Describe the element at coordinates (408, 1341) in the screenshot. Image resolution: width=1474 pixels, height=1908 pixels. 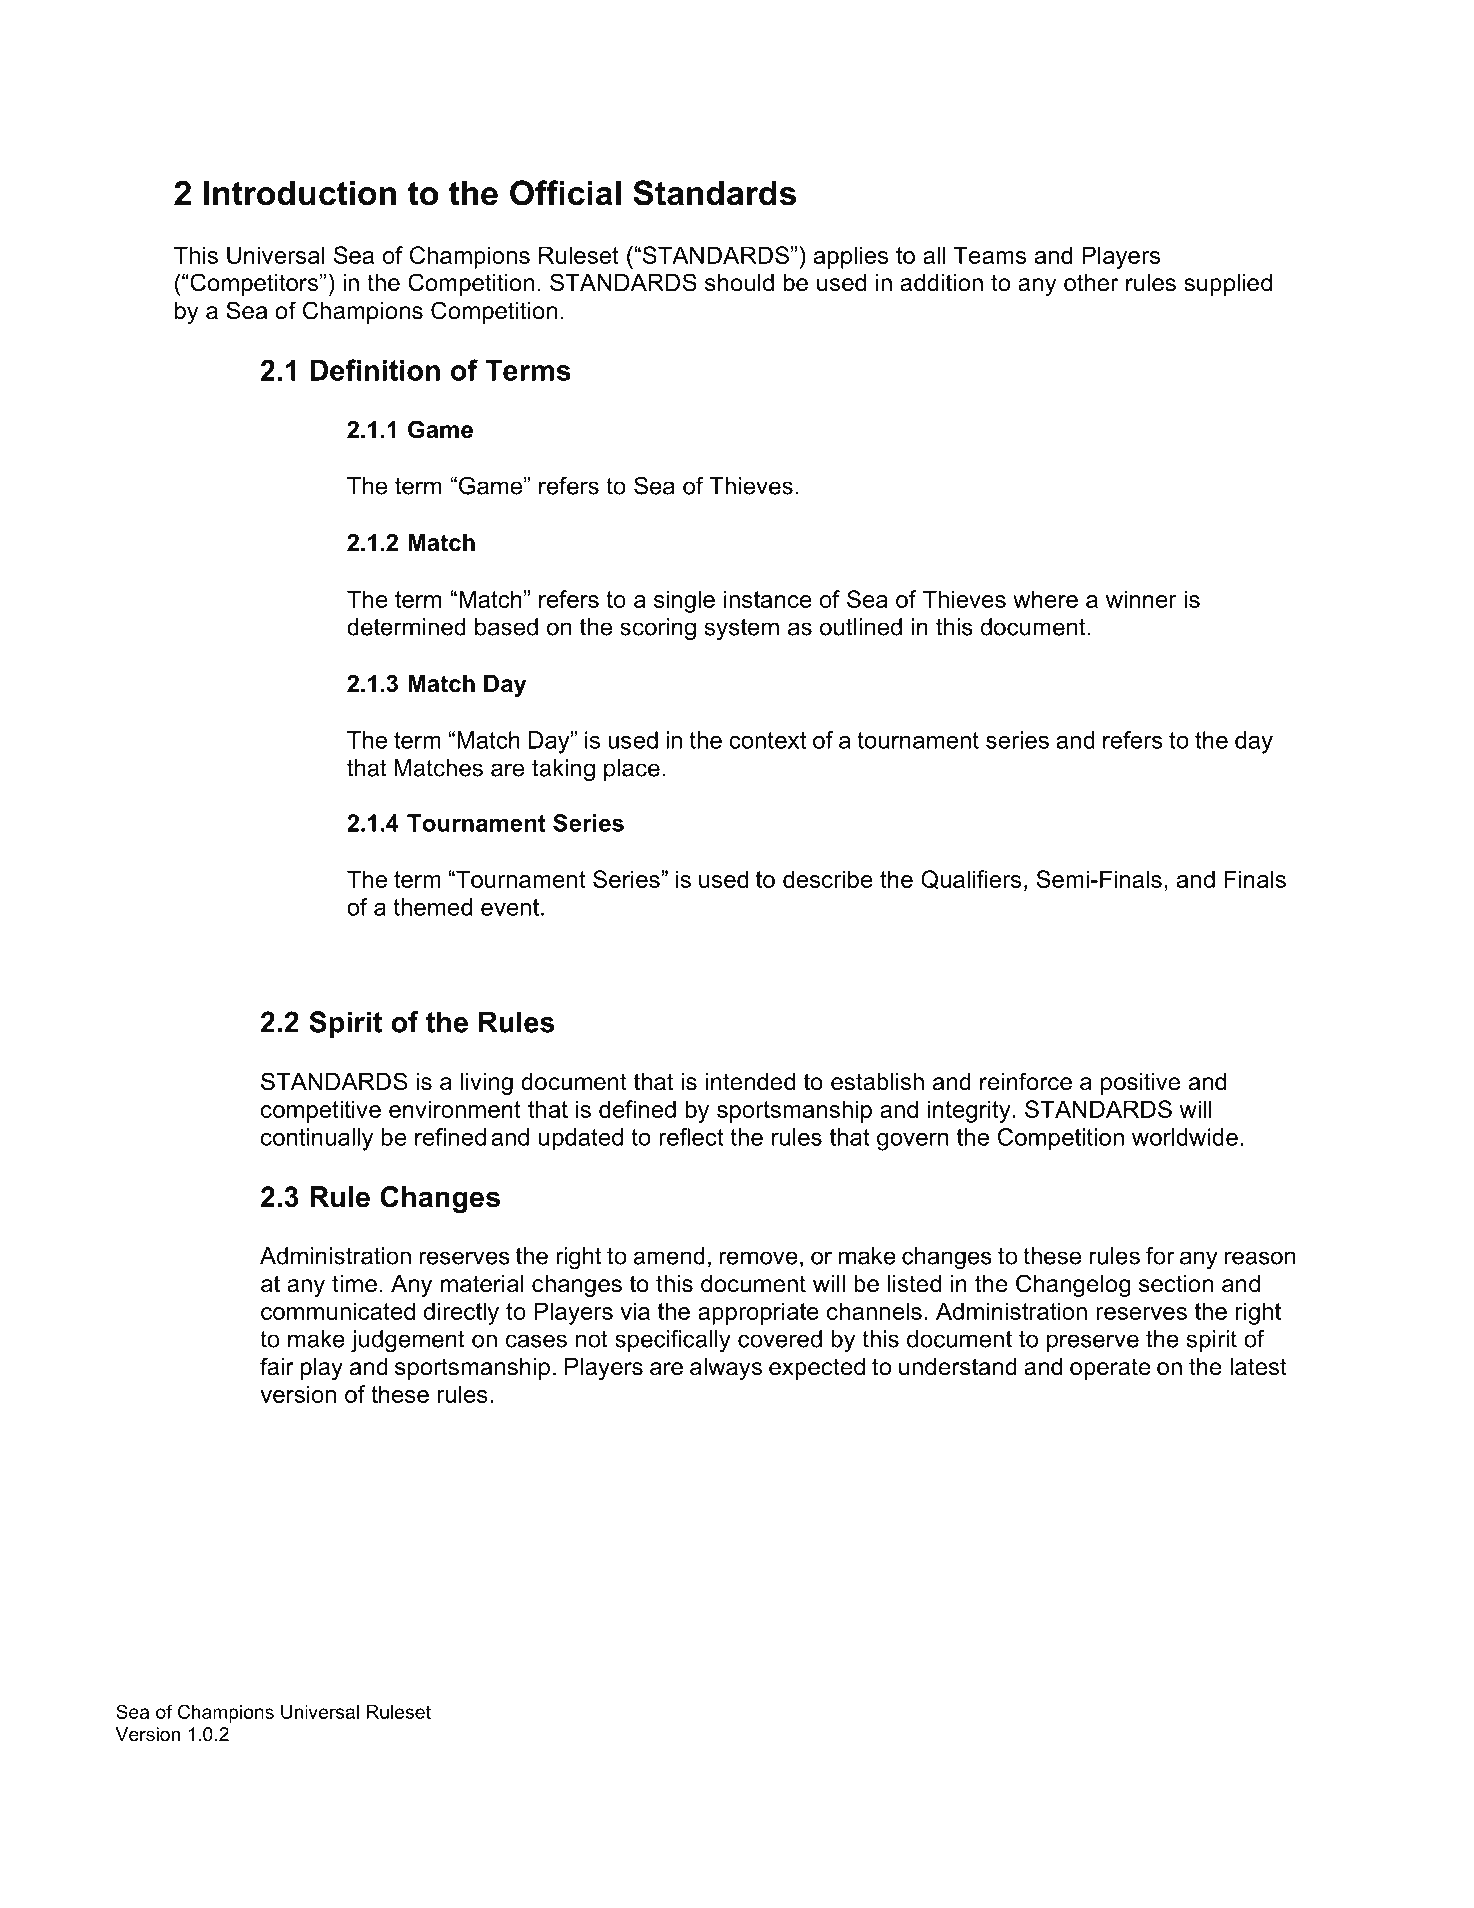
I see `judgement` at that location.
